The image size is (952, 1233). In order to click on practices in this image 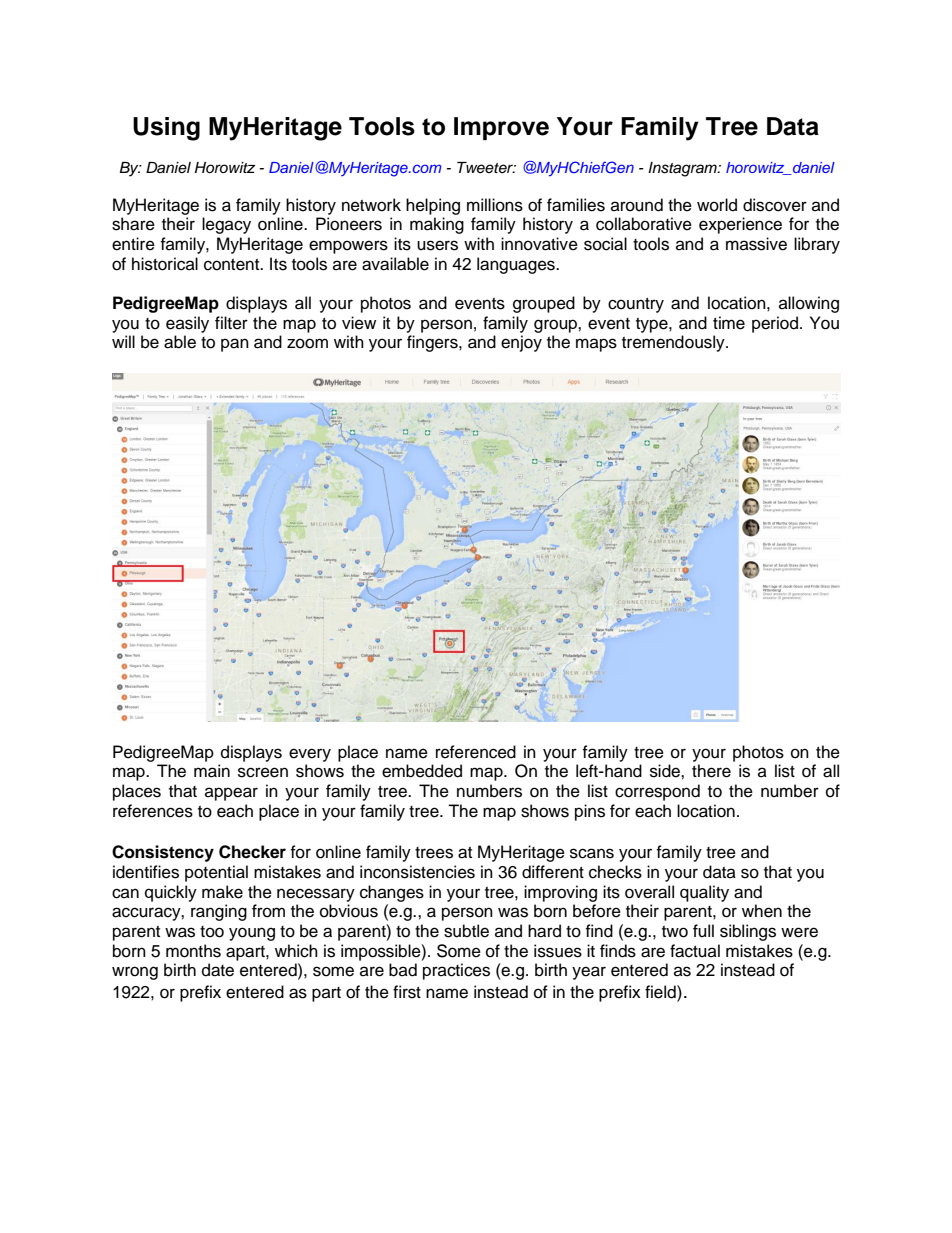, I will do `click(456, 971)`.
